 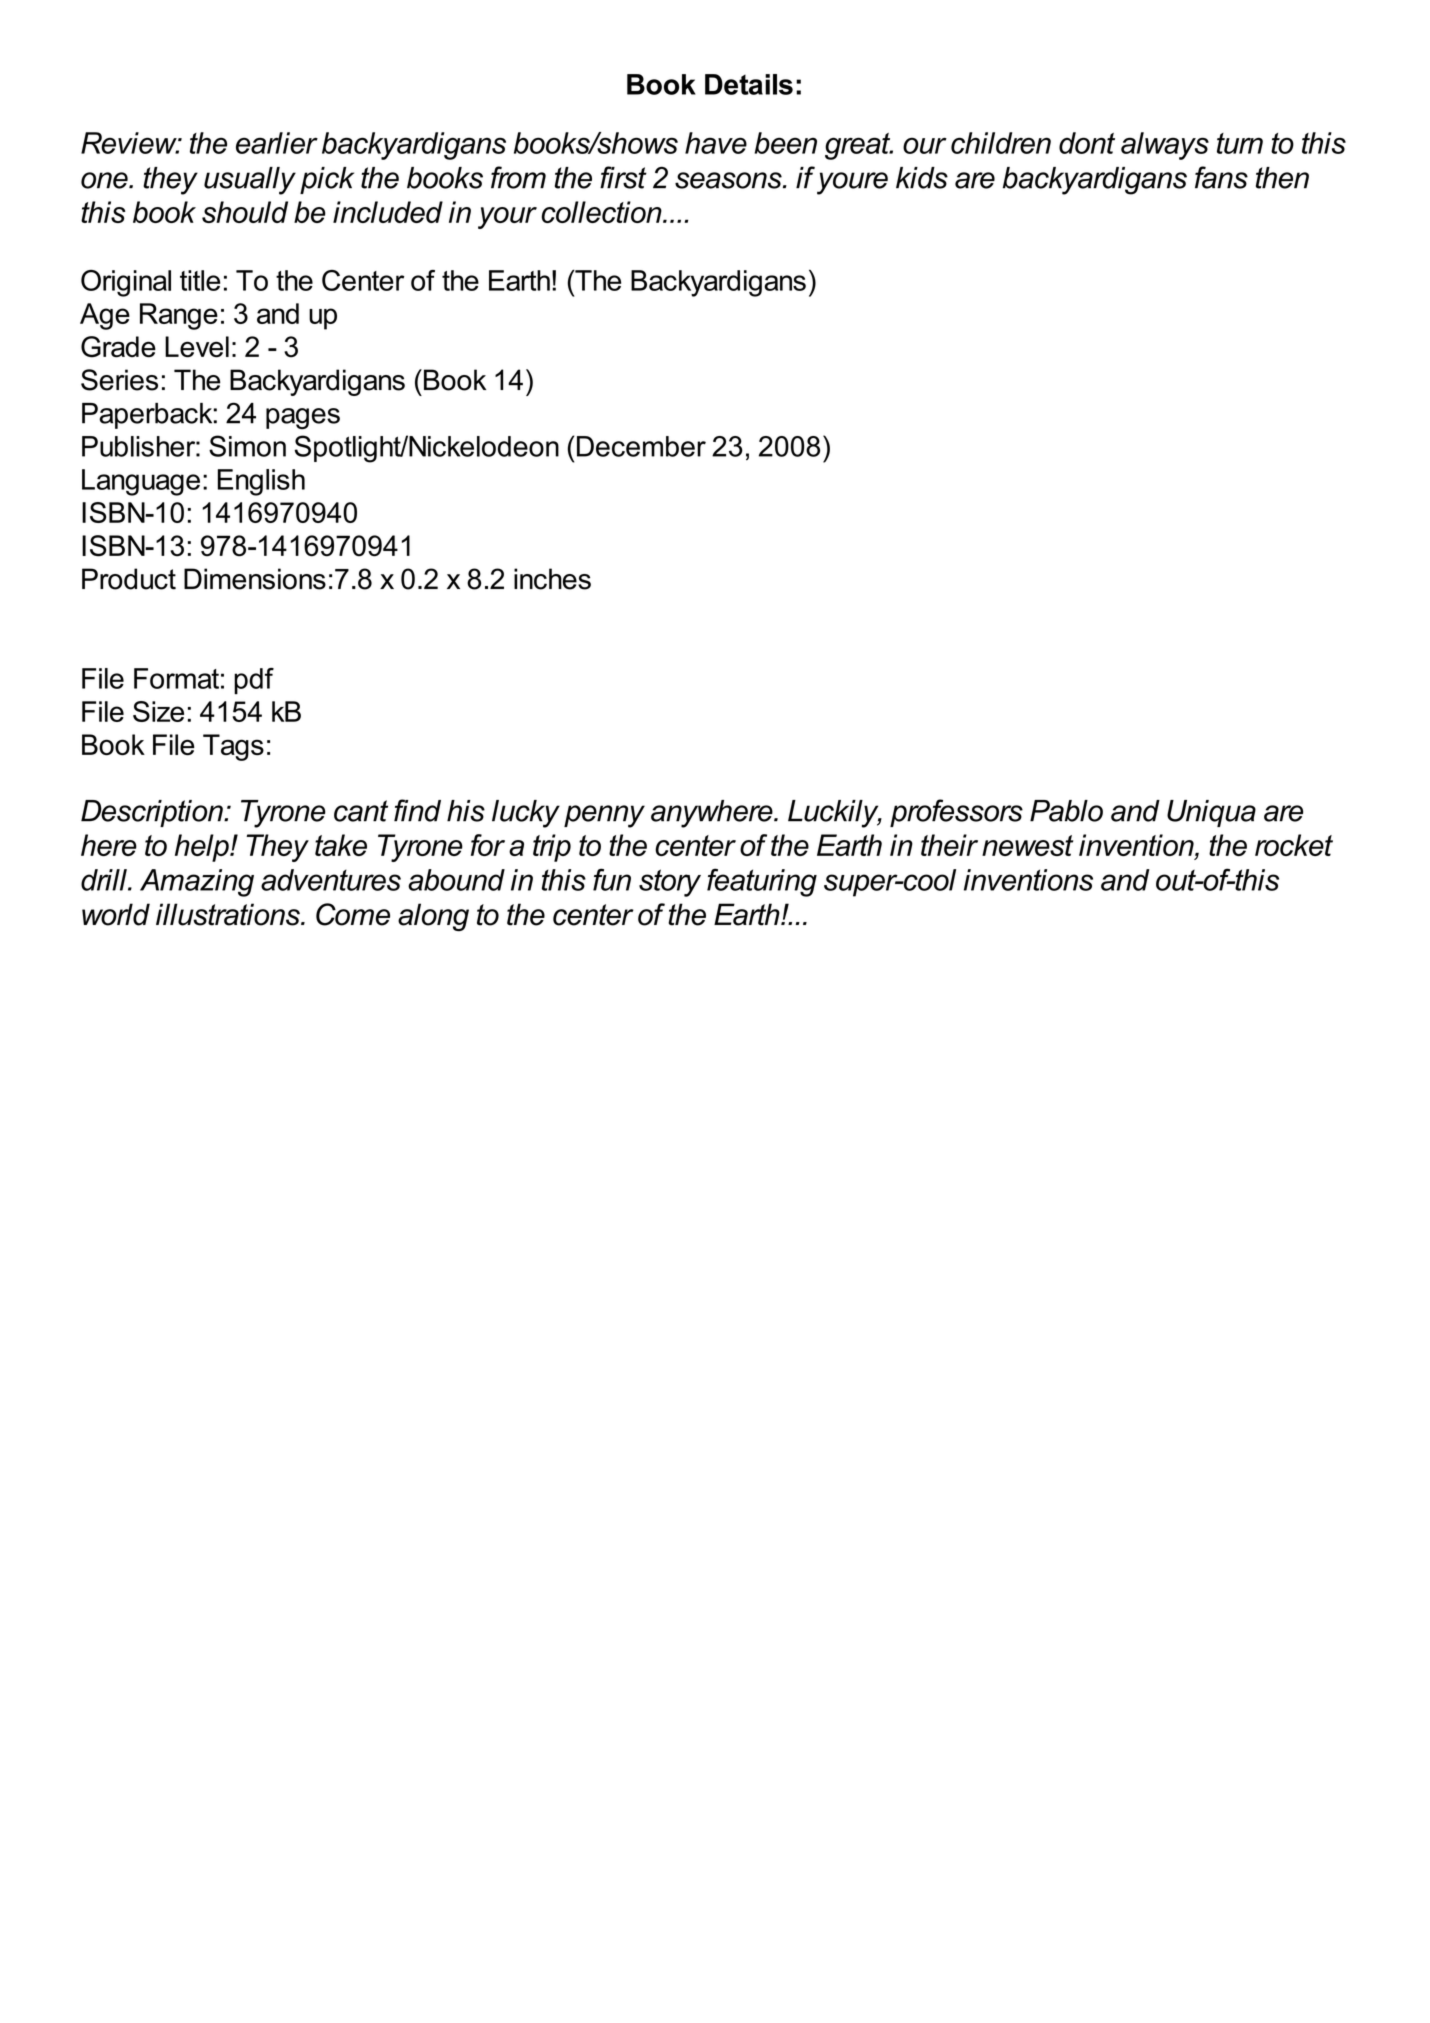 What do you see at coordinates (277, 143) in the page?
I see `earlier` at bounding box center [277, 143].
